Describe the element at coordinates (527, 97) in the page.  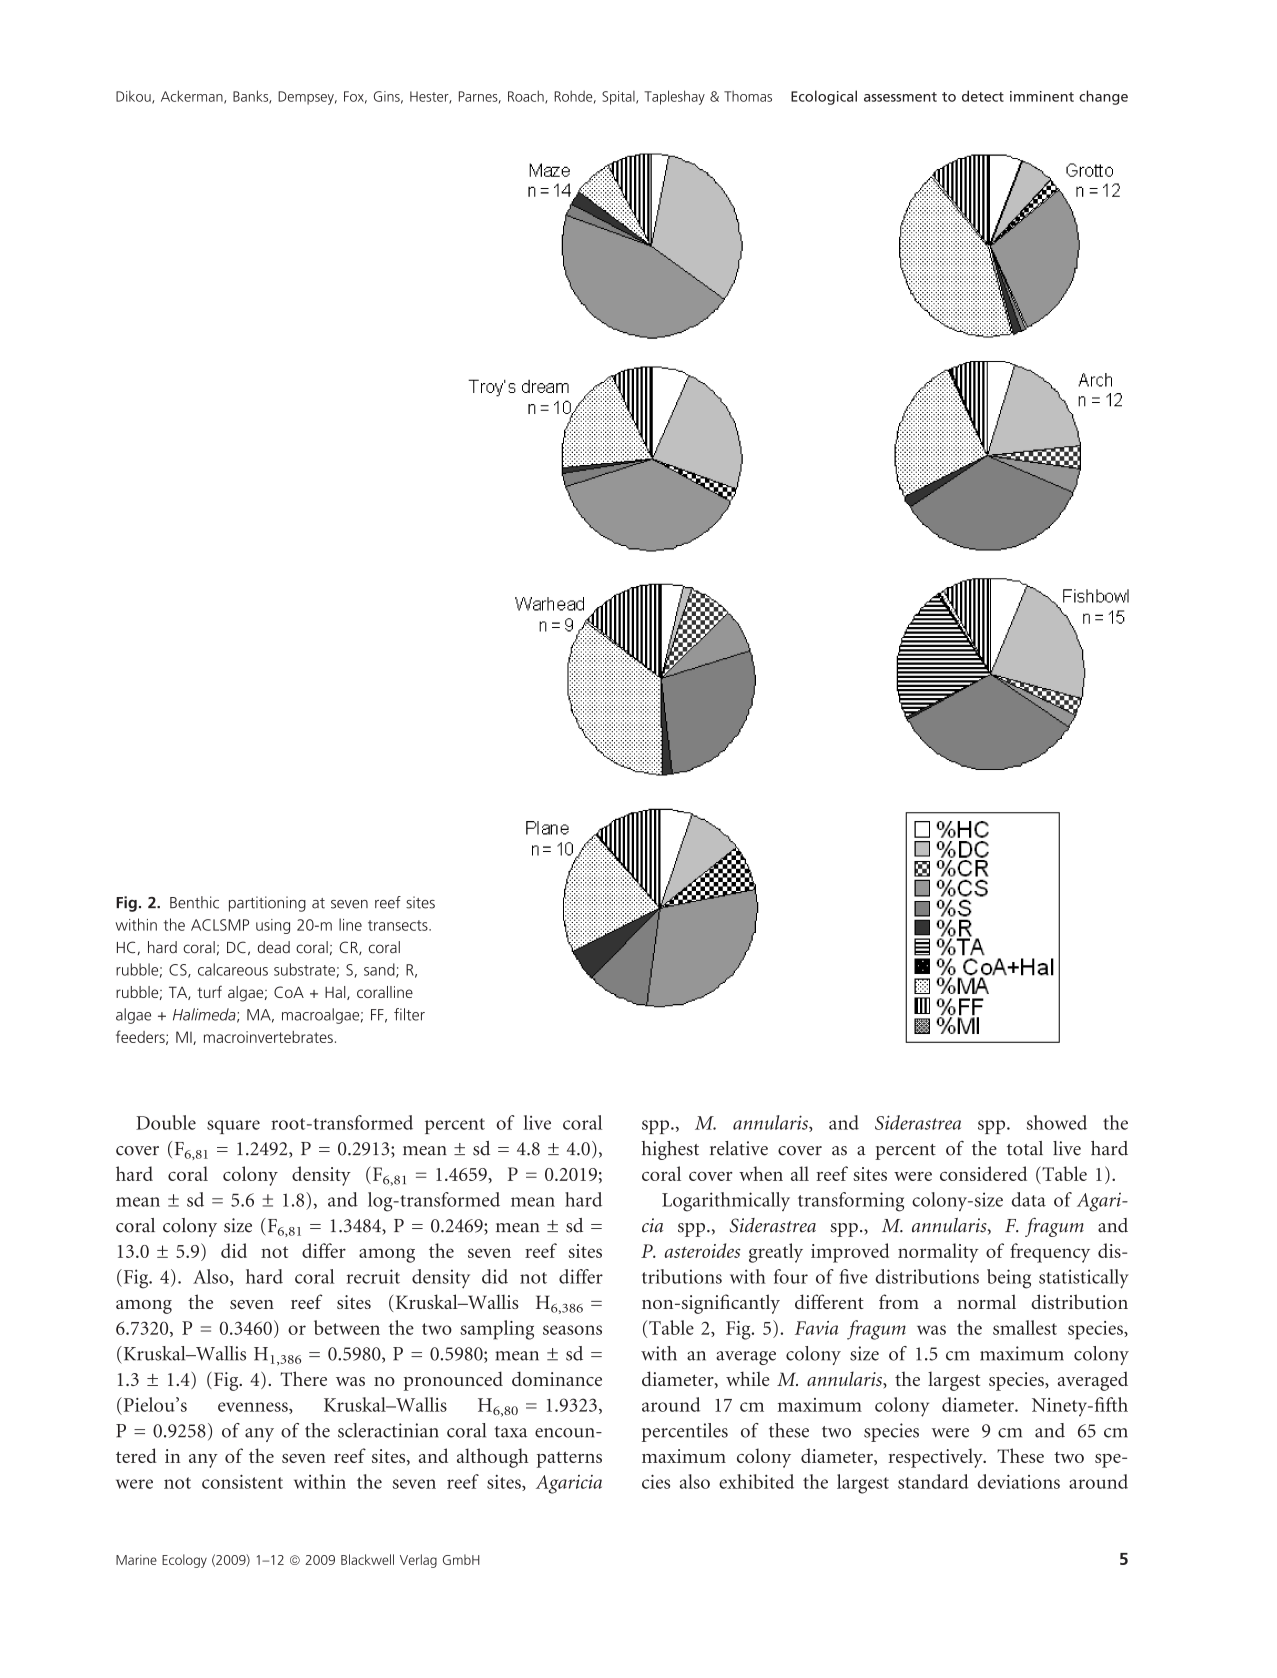
I see `Roach` at that location.
